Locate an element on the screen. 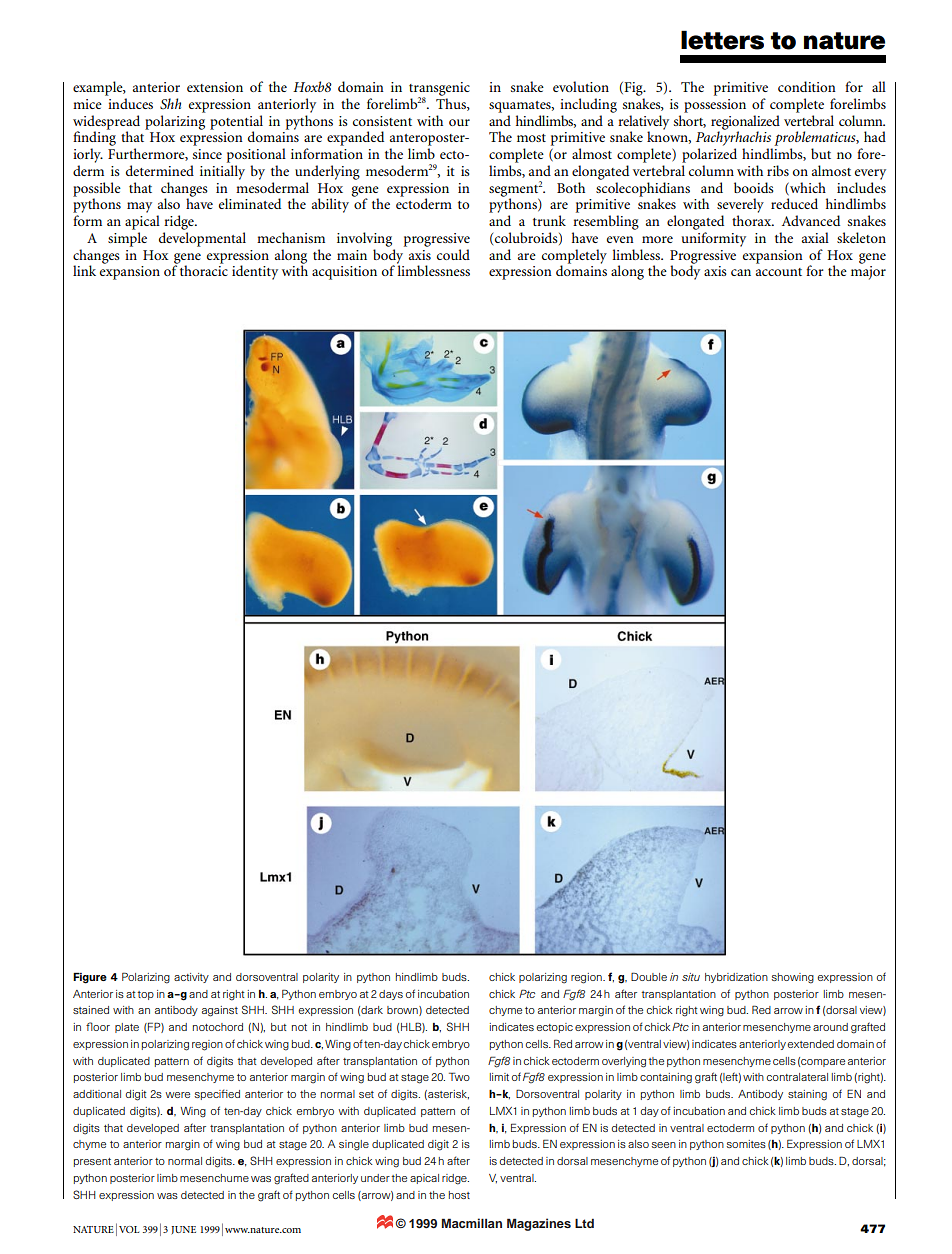  hybridization is located at coordinates (736, 978).
